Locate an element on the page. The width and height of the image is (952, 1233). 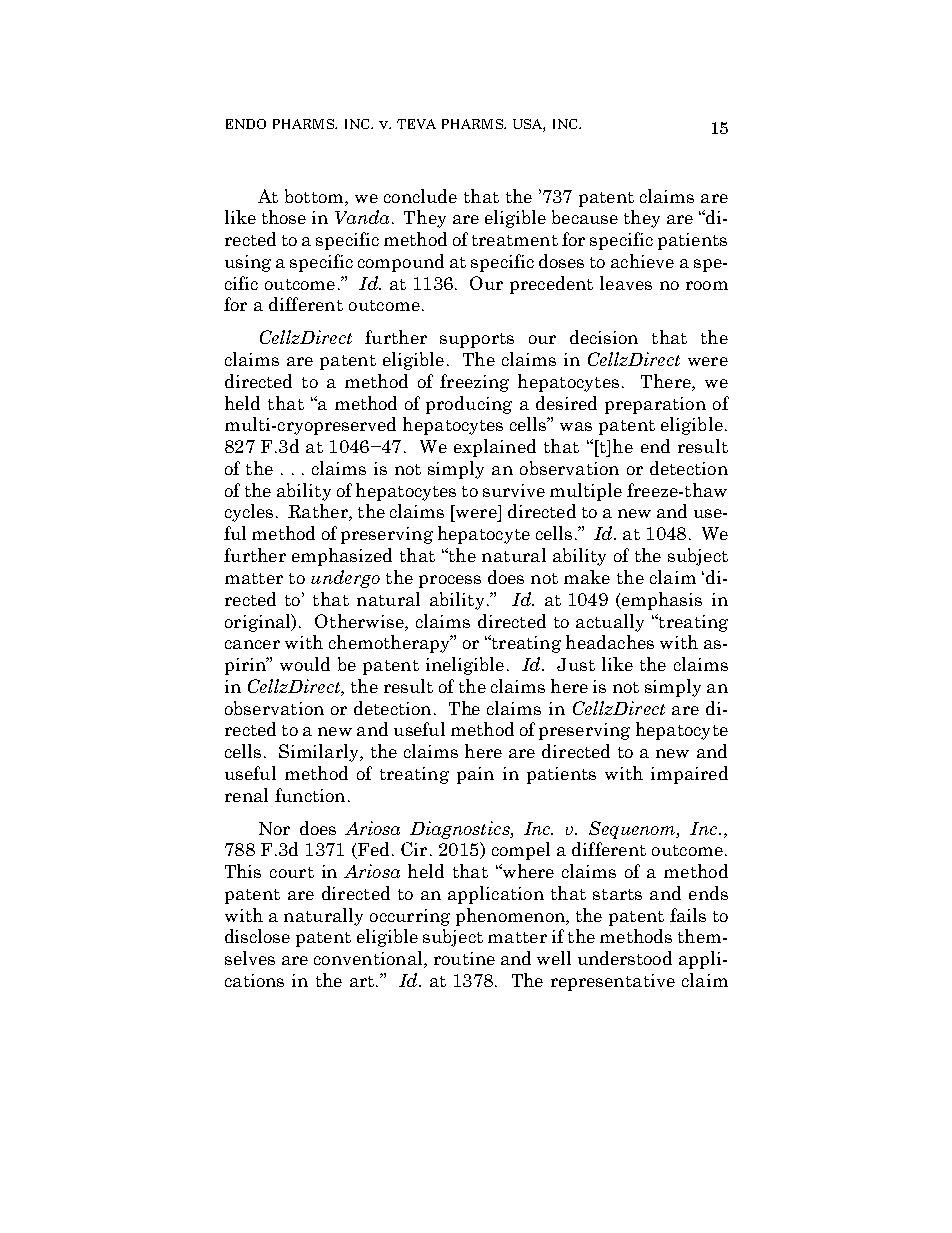
cancer is located at coordinates (252, 644).
